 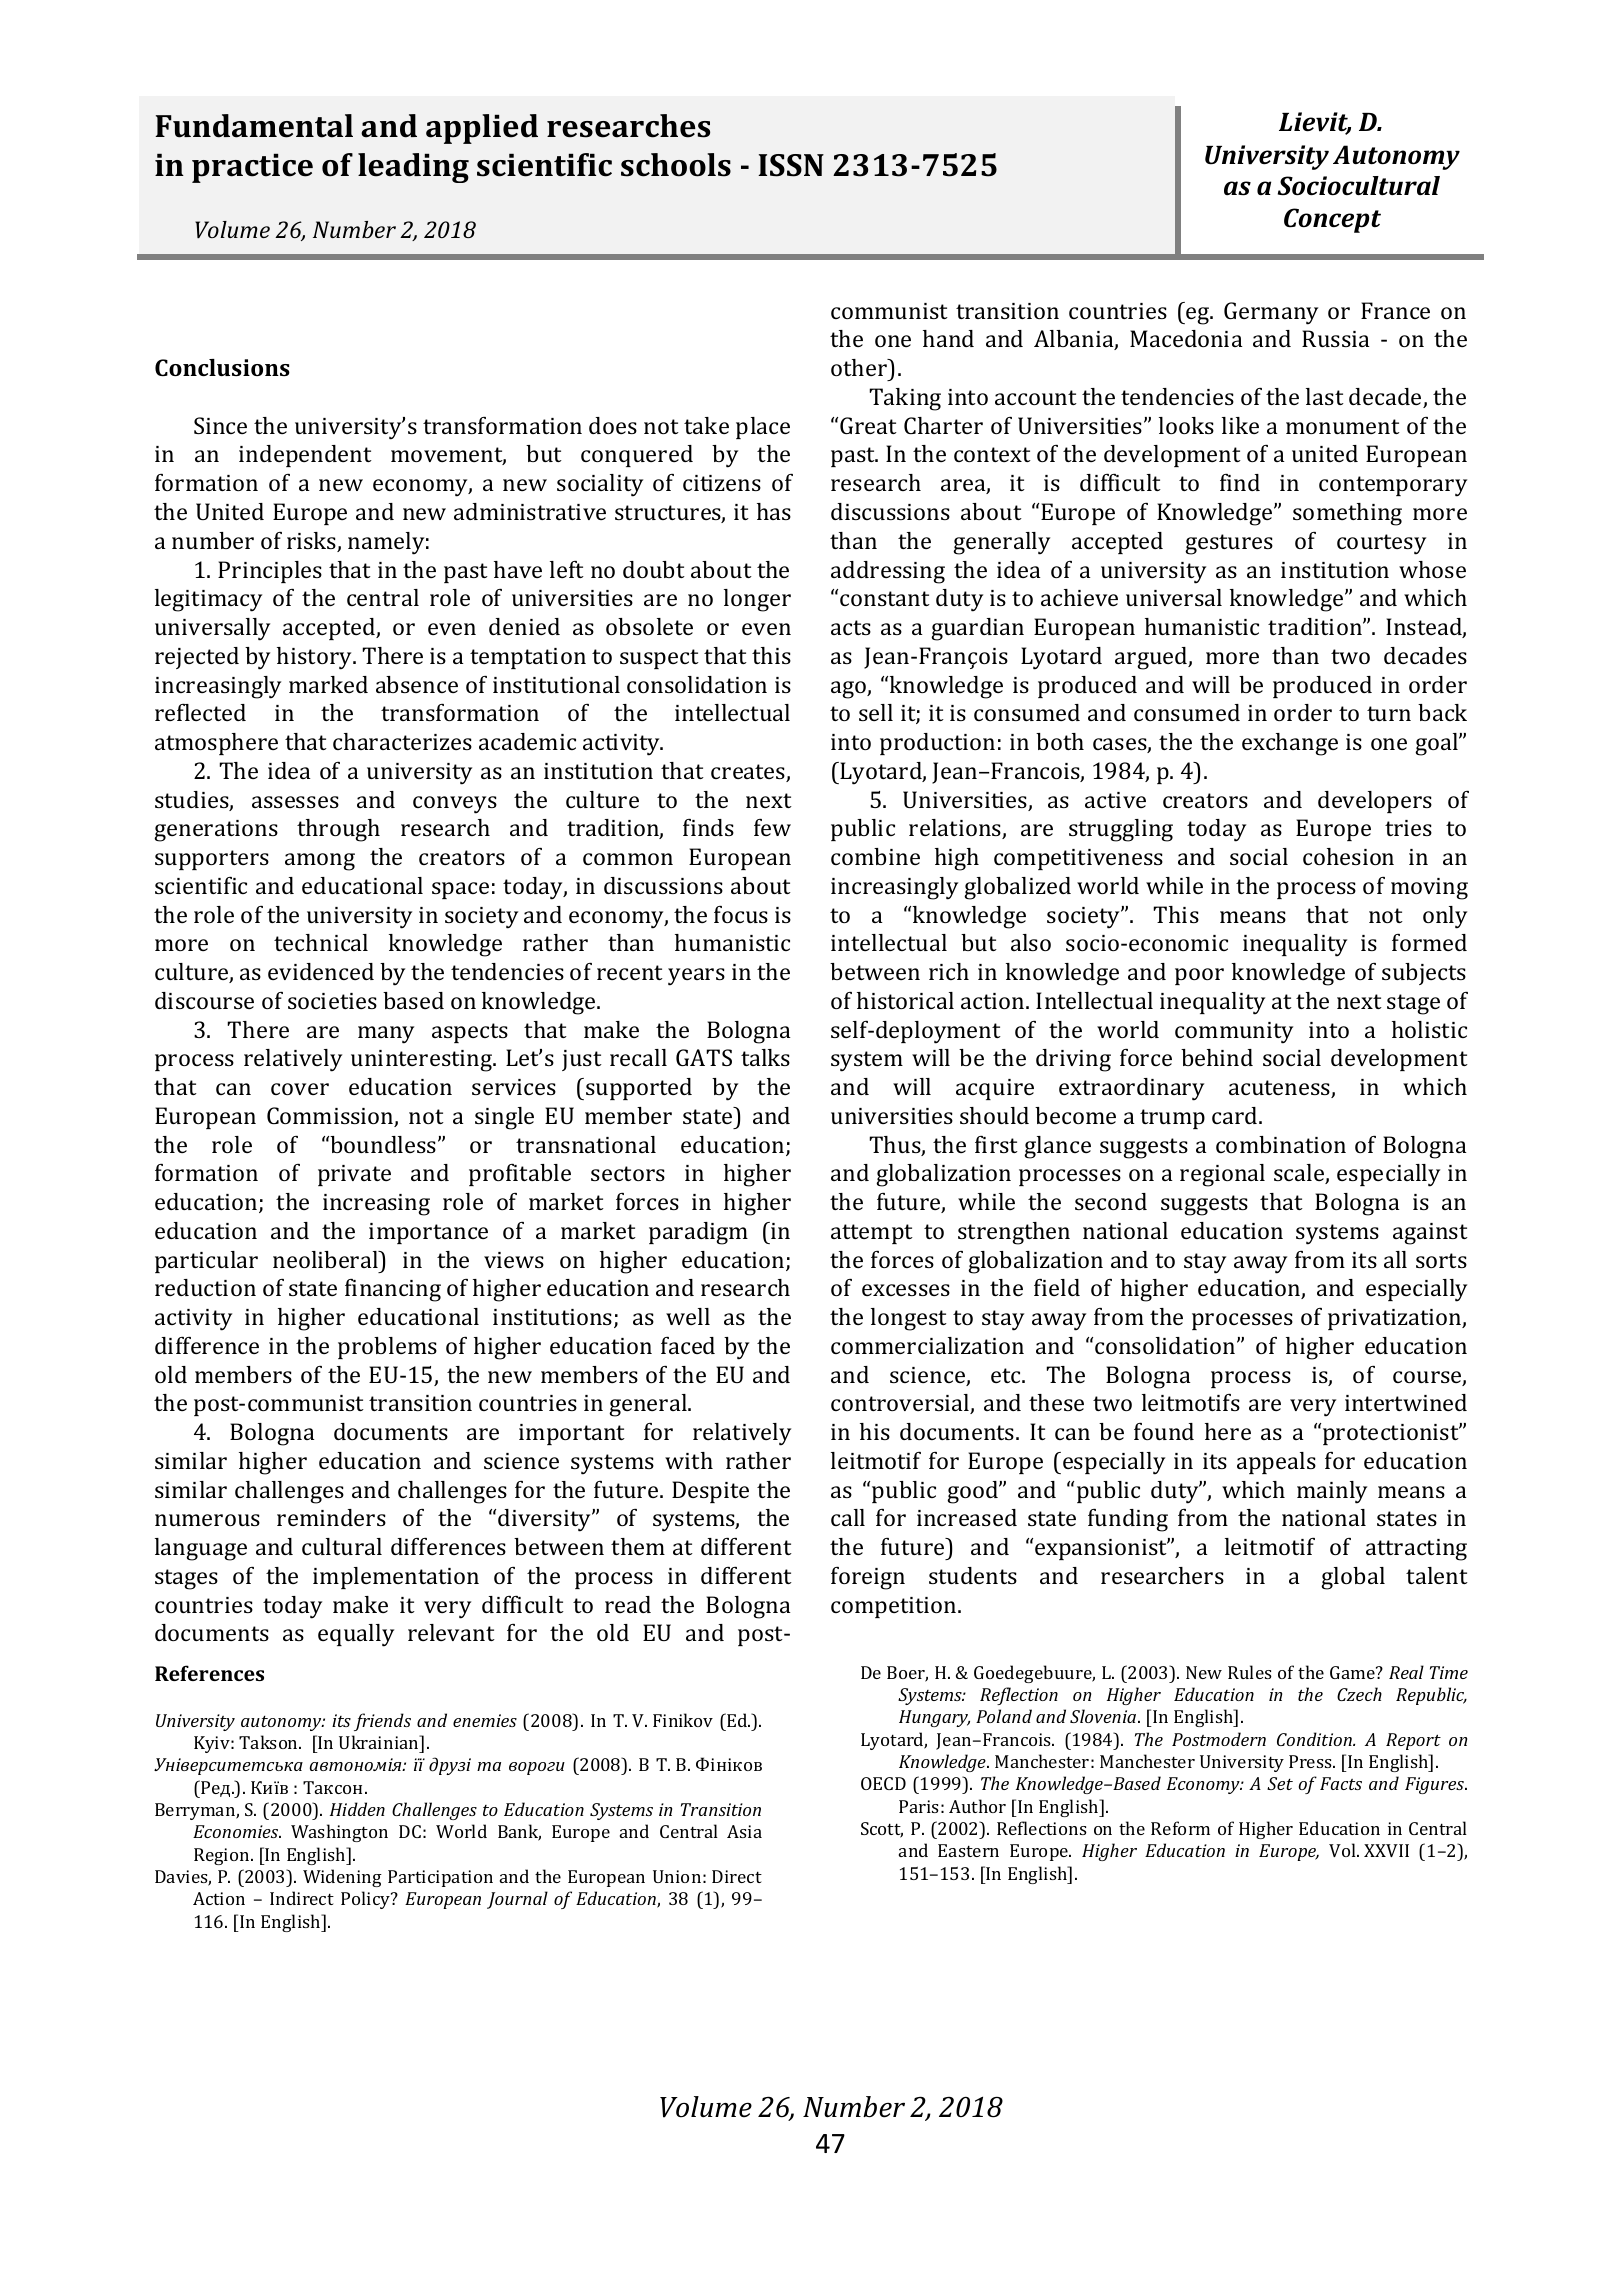 I want to click on community, so click(x=1234, y=1033).
